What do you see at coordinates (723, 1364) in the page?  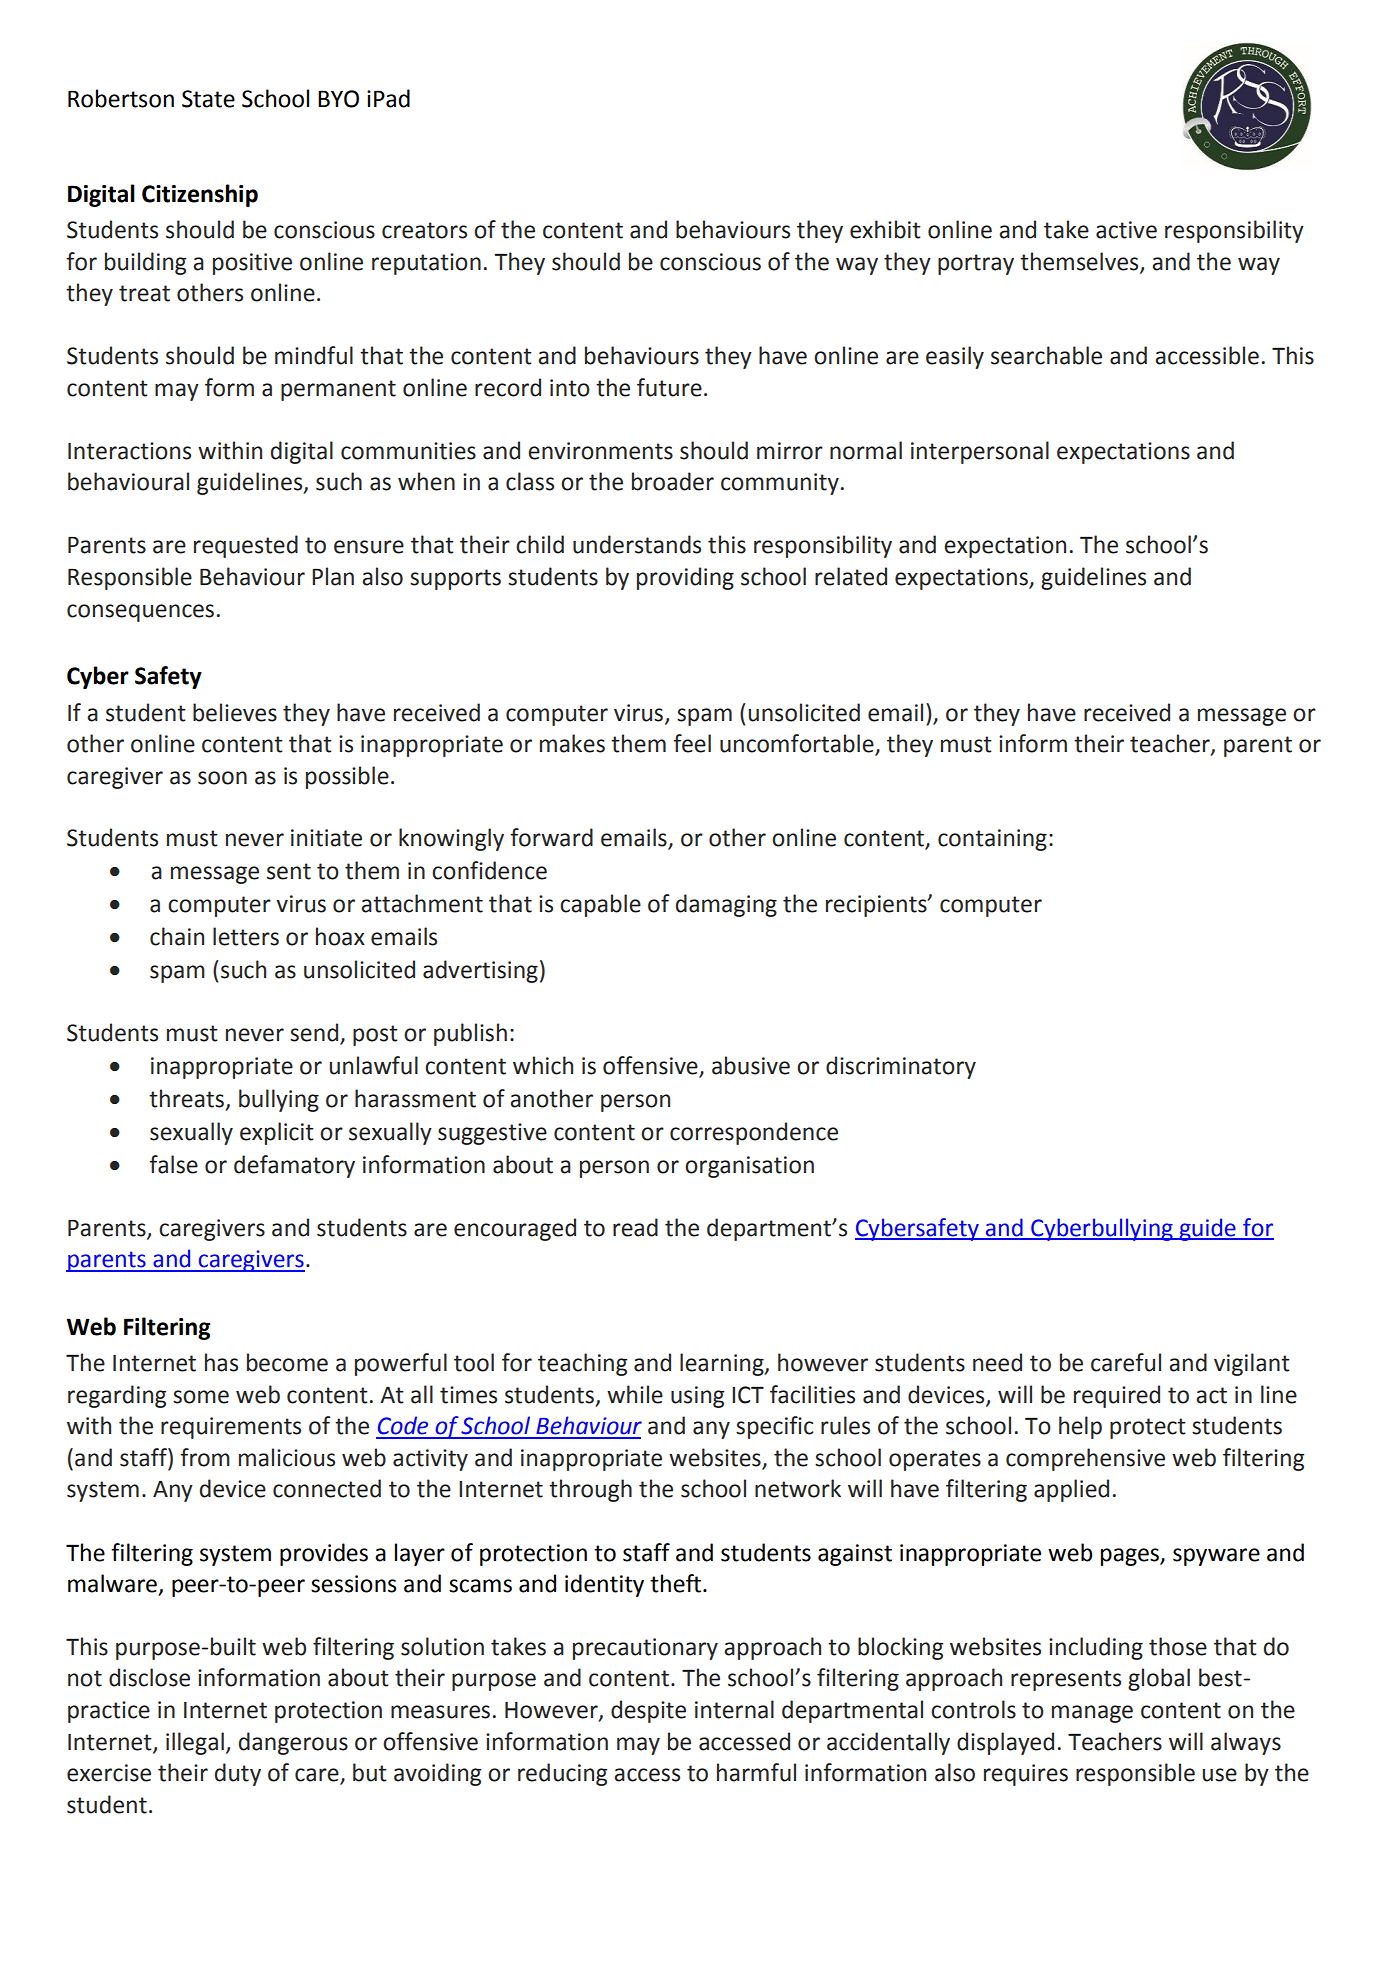 I see `learning` at bounding box center [723, 1364].
